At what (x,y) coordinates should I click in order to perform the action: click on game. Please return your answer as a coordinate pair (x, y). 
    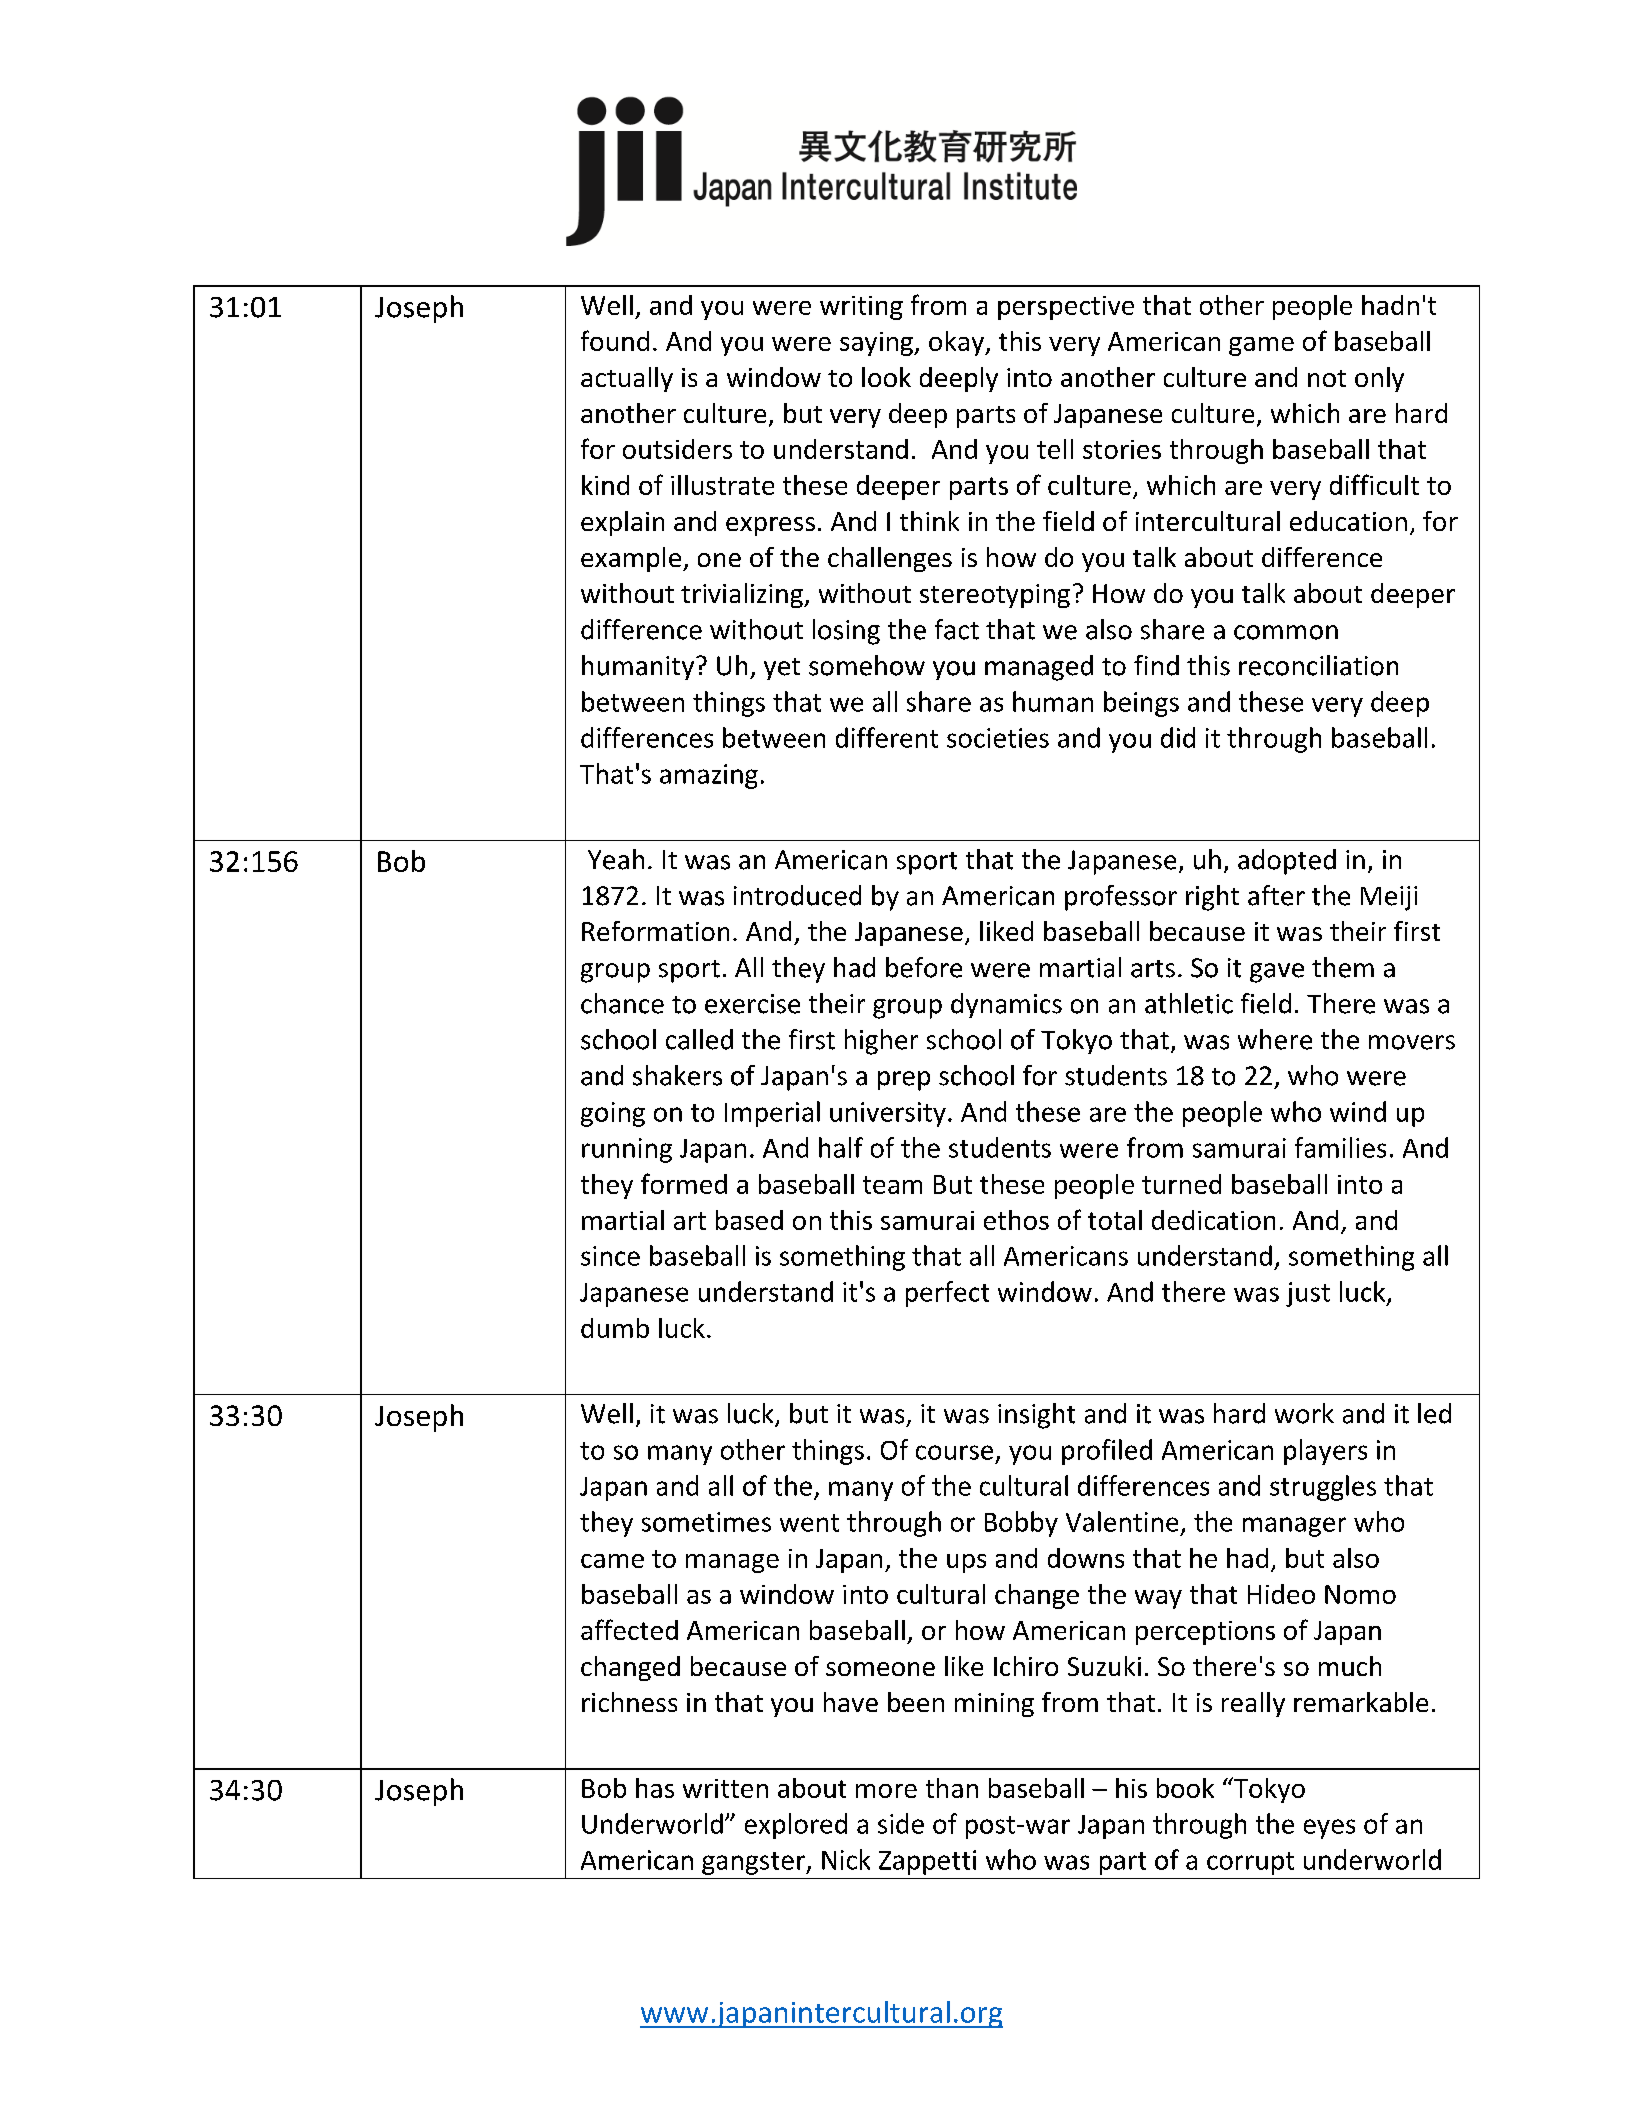
    Looking at the image, I should click on (1261, 346).
